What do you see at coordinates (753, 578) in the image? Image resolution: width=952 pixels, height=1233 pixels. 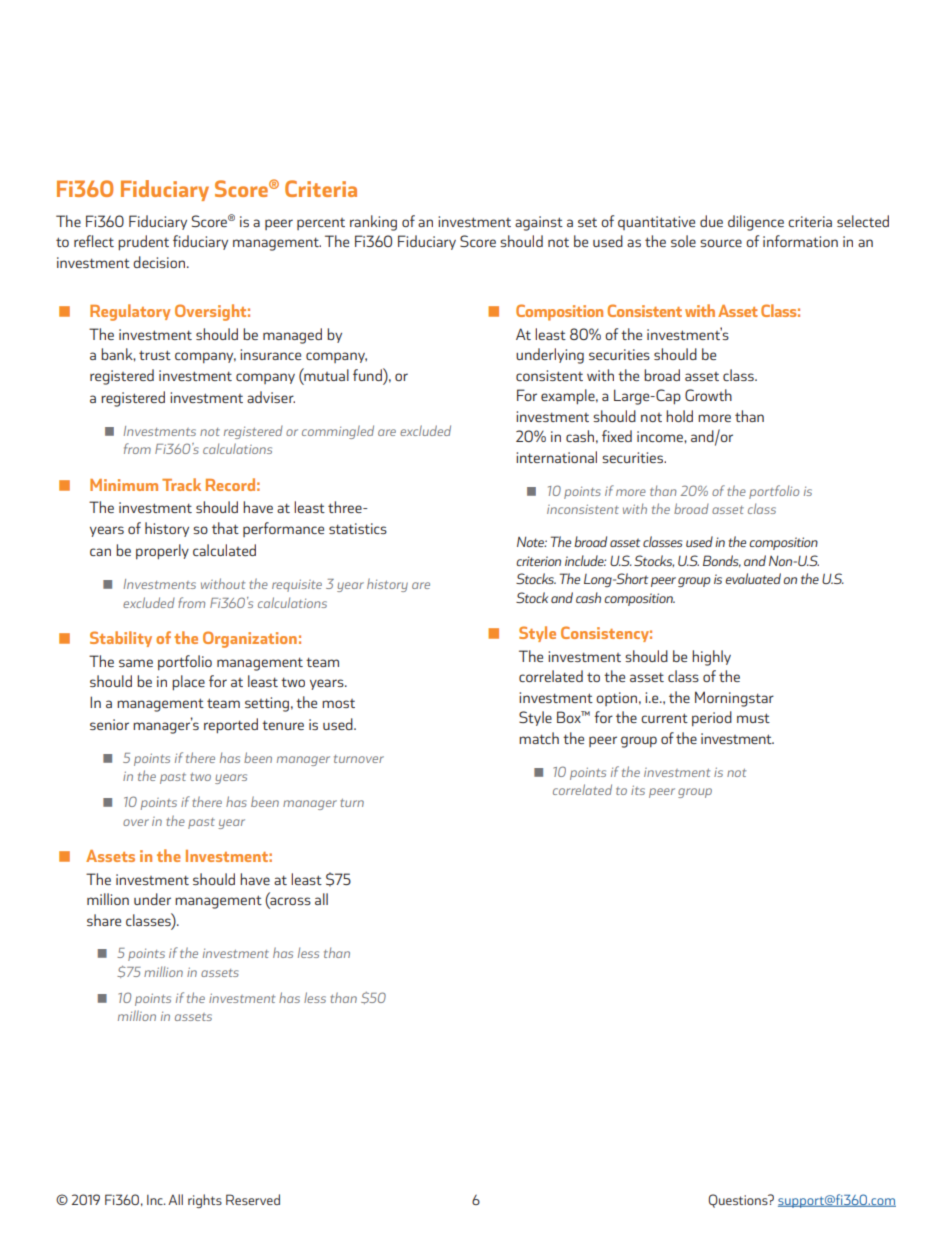 I see `evaluated` at bounding box center [753, 578].
